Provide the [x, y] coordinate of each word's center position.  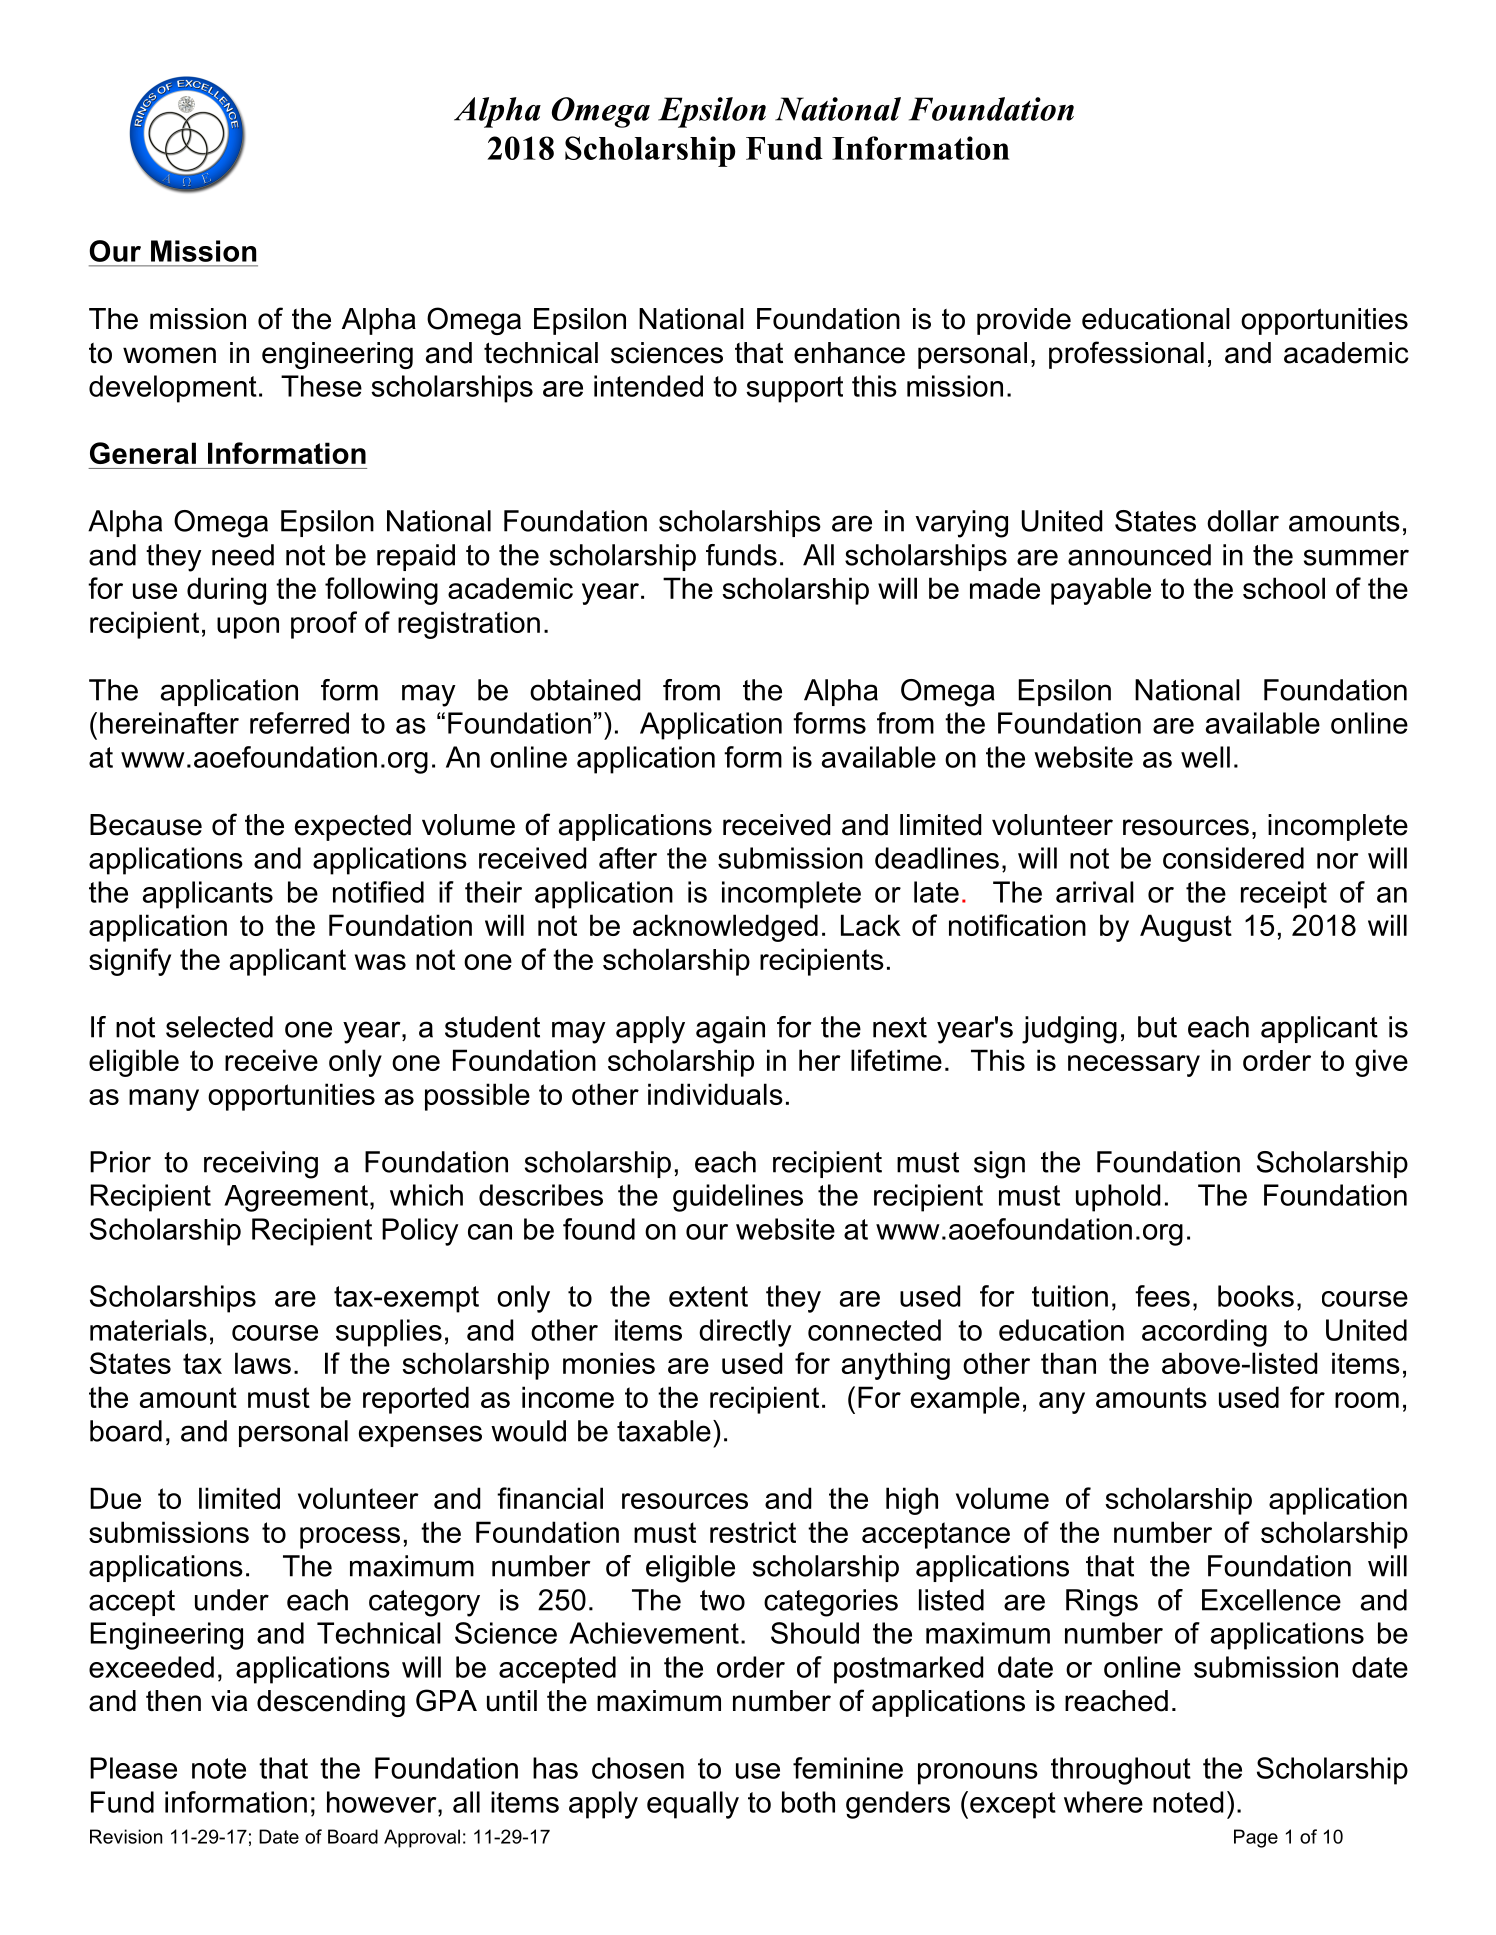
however [383, 1802]
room [1367, 1400]
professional [1126, 355]
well [1205, 757]
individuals [715, 1094]
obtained [585, 690]
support [794, 389]
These [321, 386]
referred [299, 723]
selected [219, 1027]
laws [263, 1363]
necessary [1134, 1066]
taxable [664, 1431]
